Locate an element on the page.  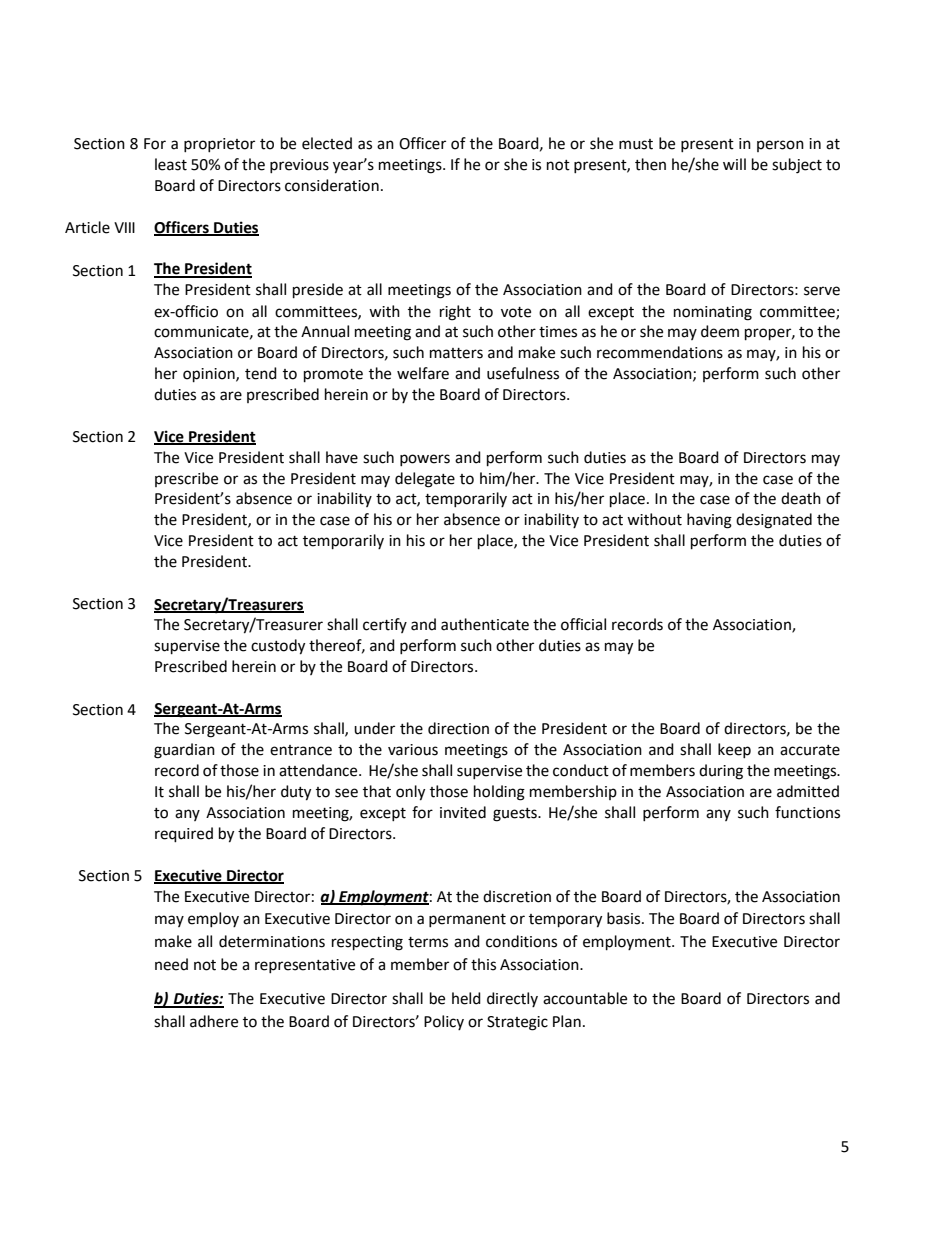
guardian is located at coordinates (184, 751).
